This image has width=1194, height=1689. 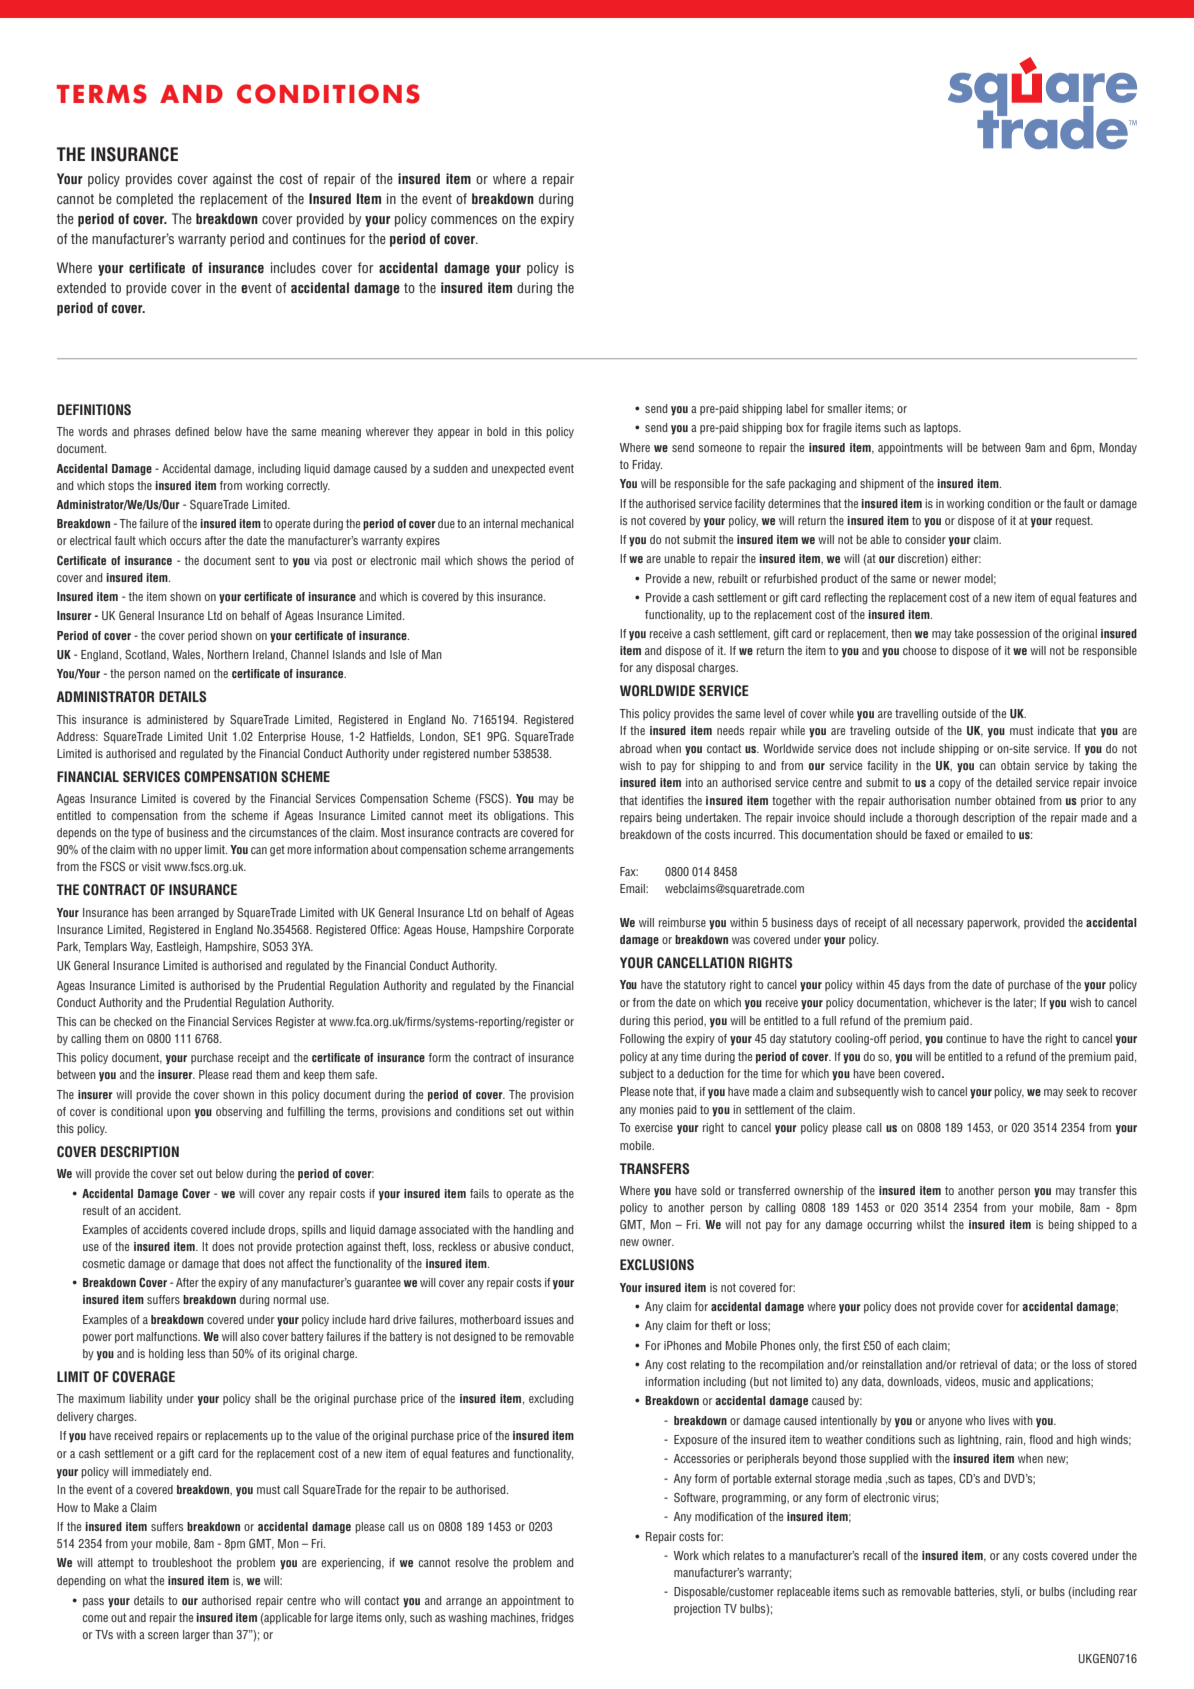 I want to click on laptops, so click(x=942, y=428).
